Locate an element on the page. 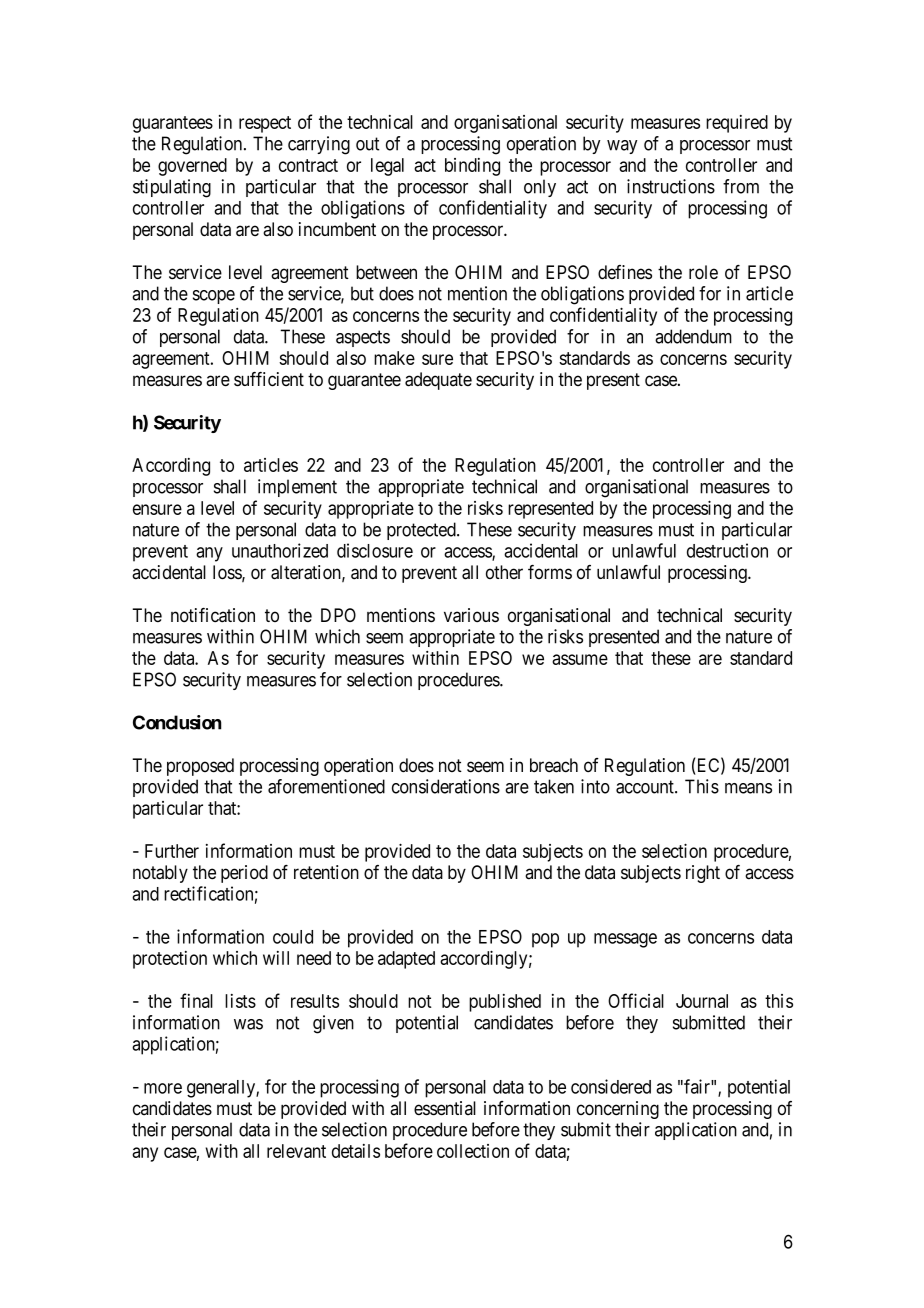 The image size is (924, 1308). proposed is located at coordinates (200, 767).
